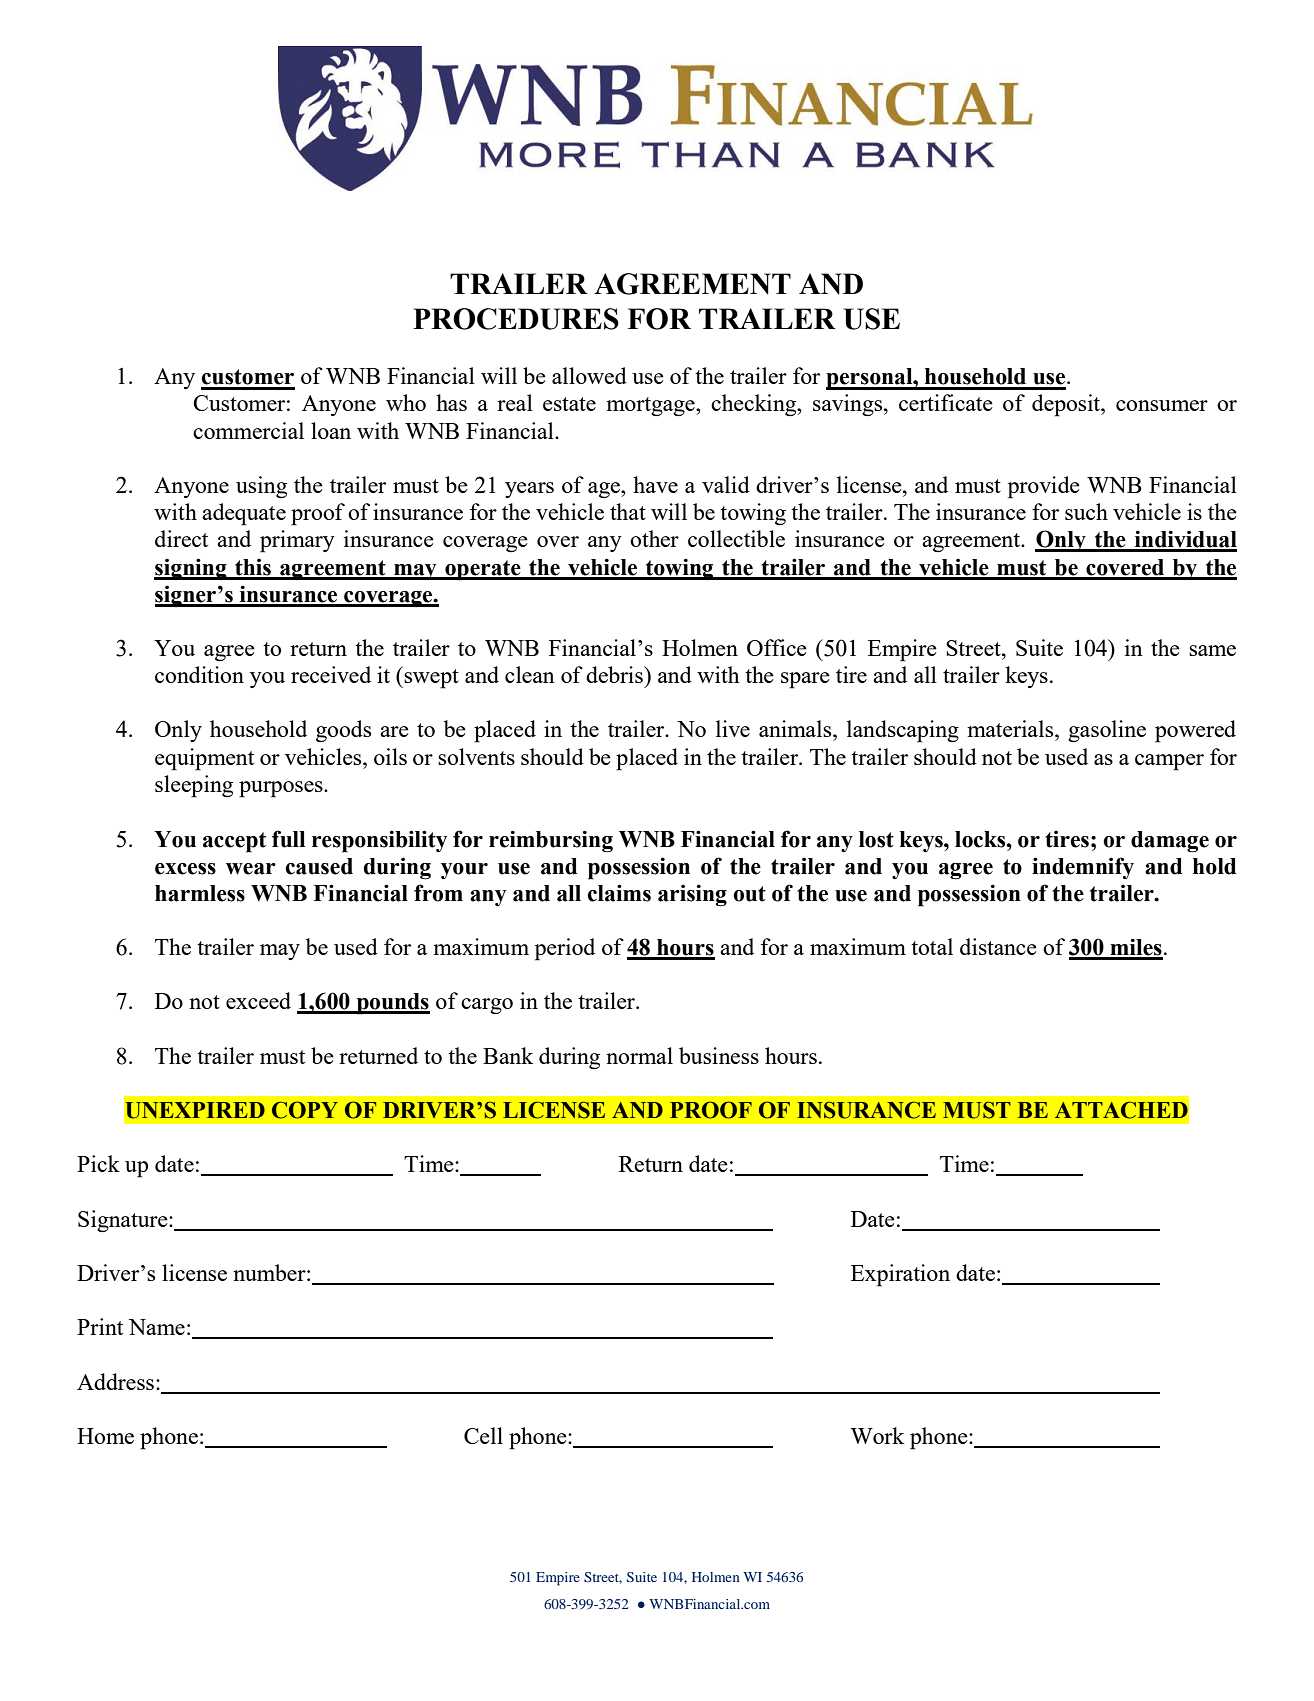  What do you see at coordinates (589, 375) in the page?
I see `allowed` at bounding box center [589, 375].
